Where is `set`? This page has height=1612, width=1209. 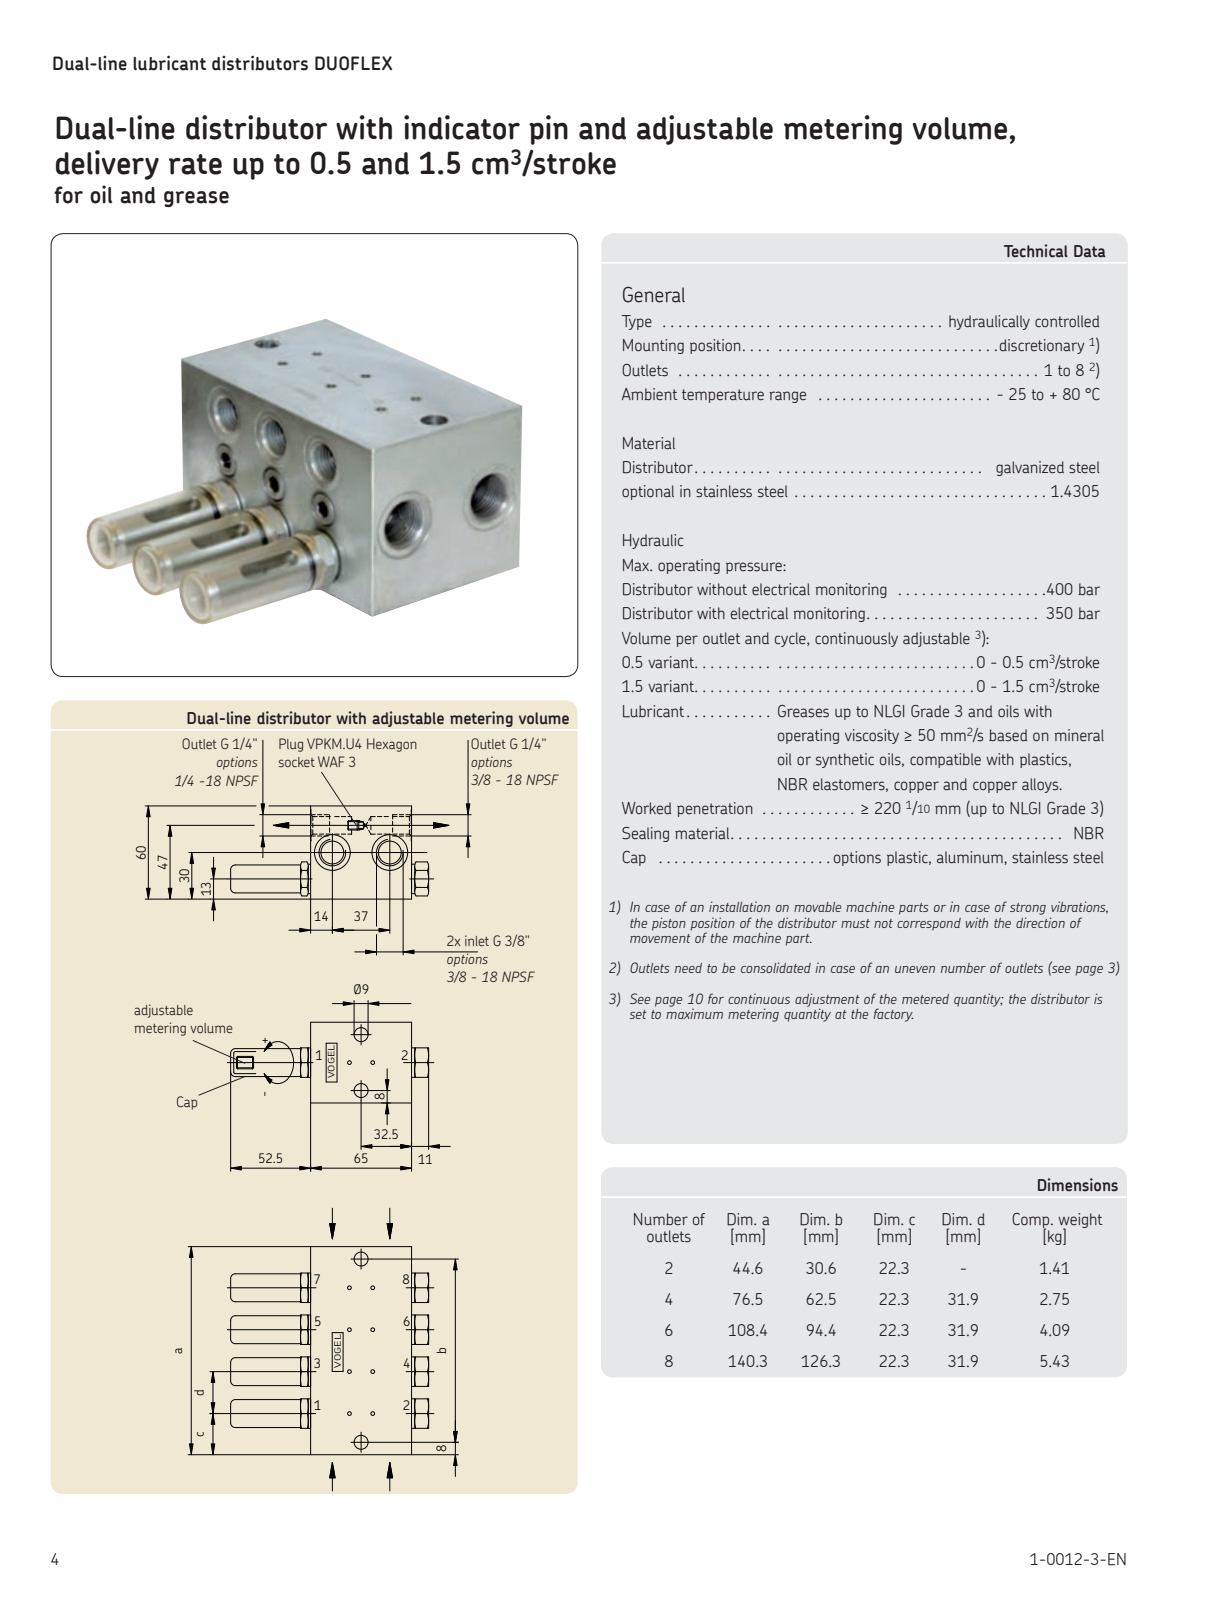 set is located at coordinates (638, 1014).
